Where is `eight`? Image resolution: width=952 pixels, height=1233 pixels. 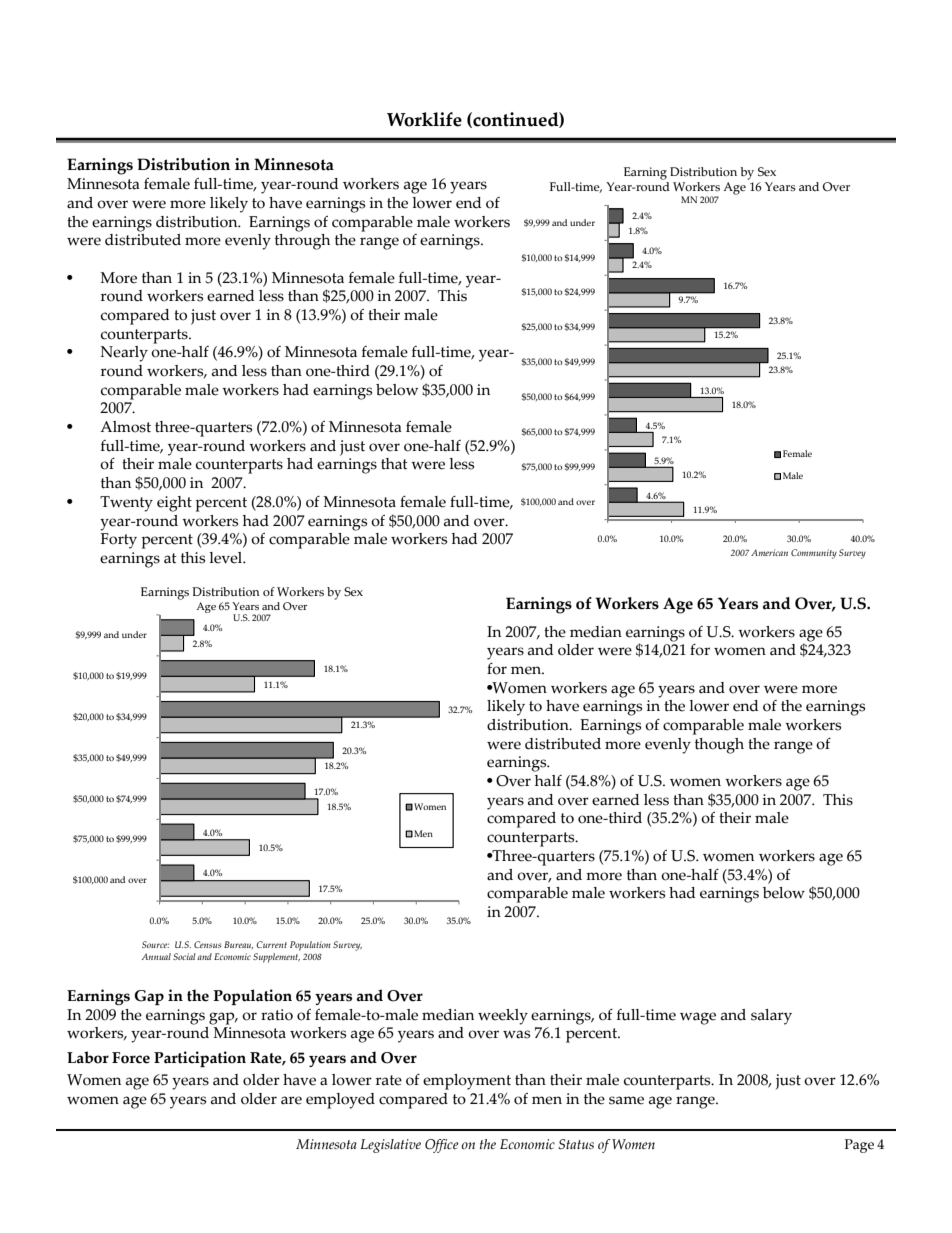 eight is located at coordinates (174, 504).
